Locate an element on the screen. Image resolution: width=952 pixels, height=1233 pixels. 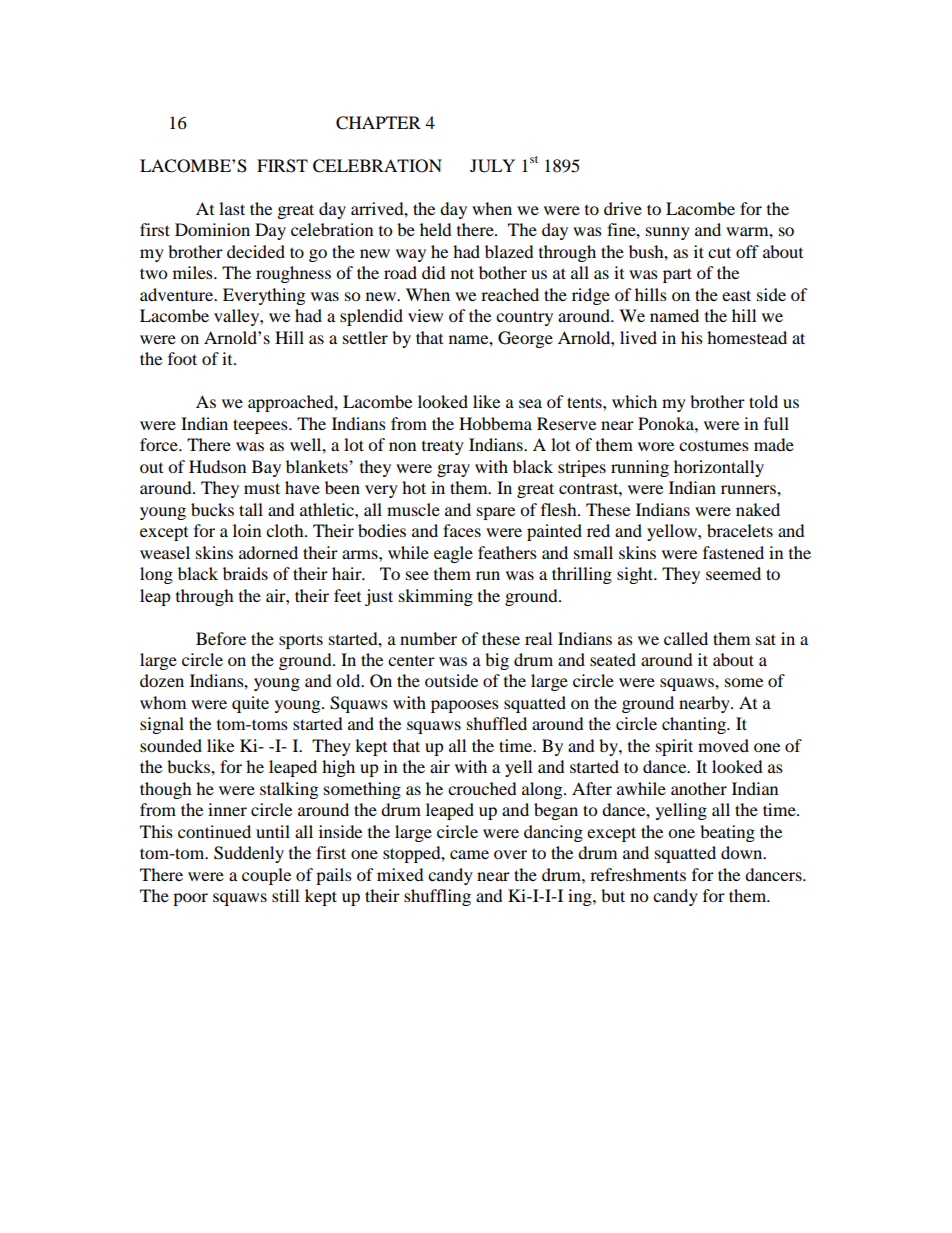
view is located at coordinates (425, 315).
